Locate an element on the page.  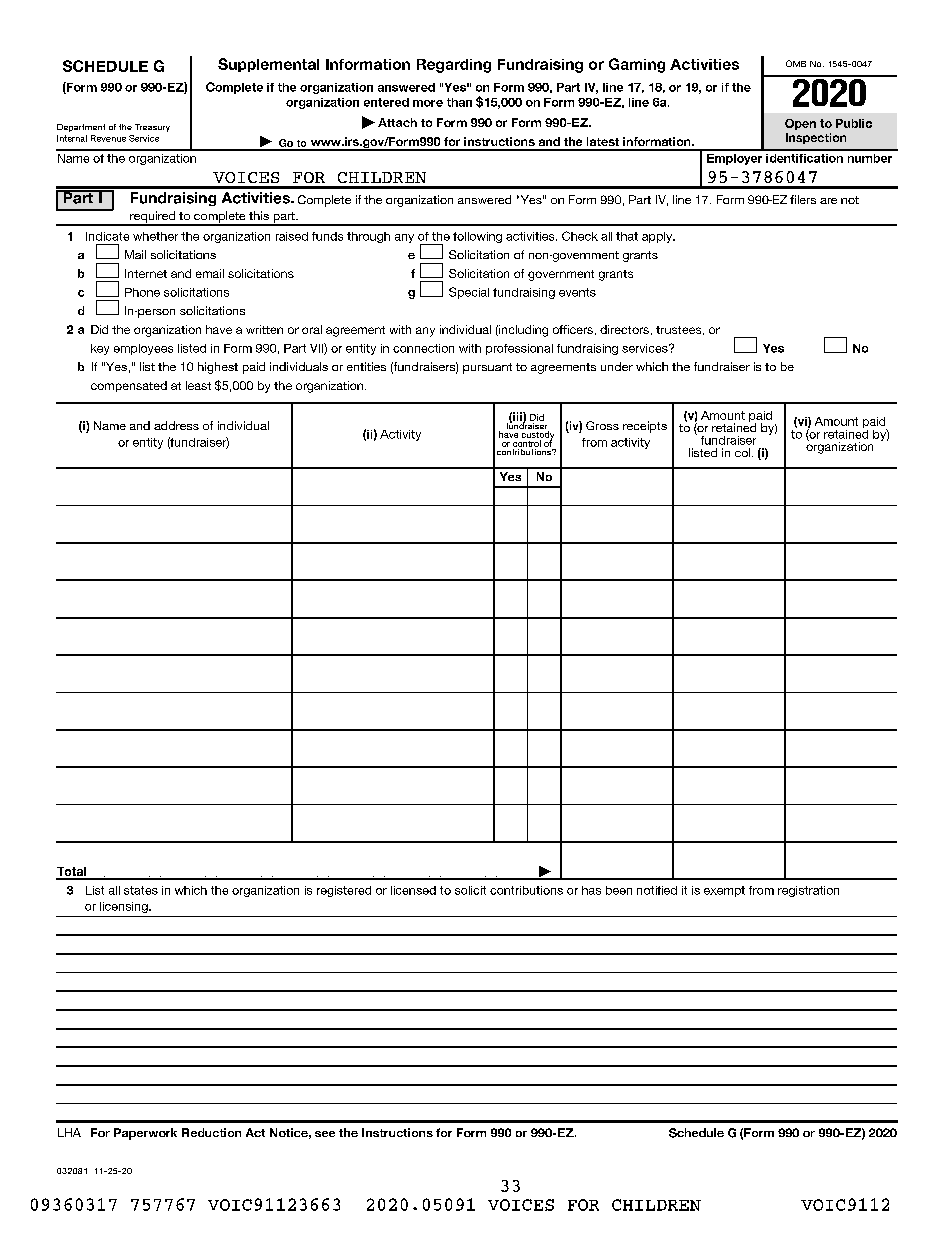
Open is located at coordinates (800, 124).
